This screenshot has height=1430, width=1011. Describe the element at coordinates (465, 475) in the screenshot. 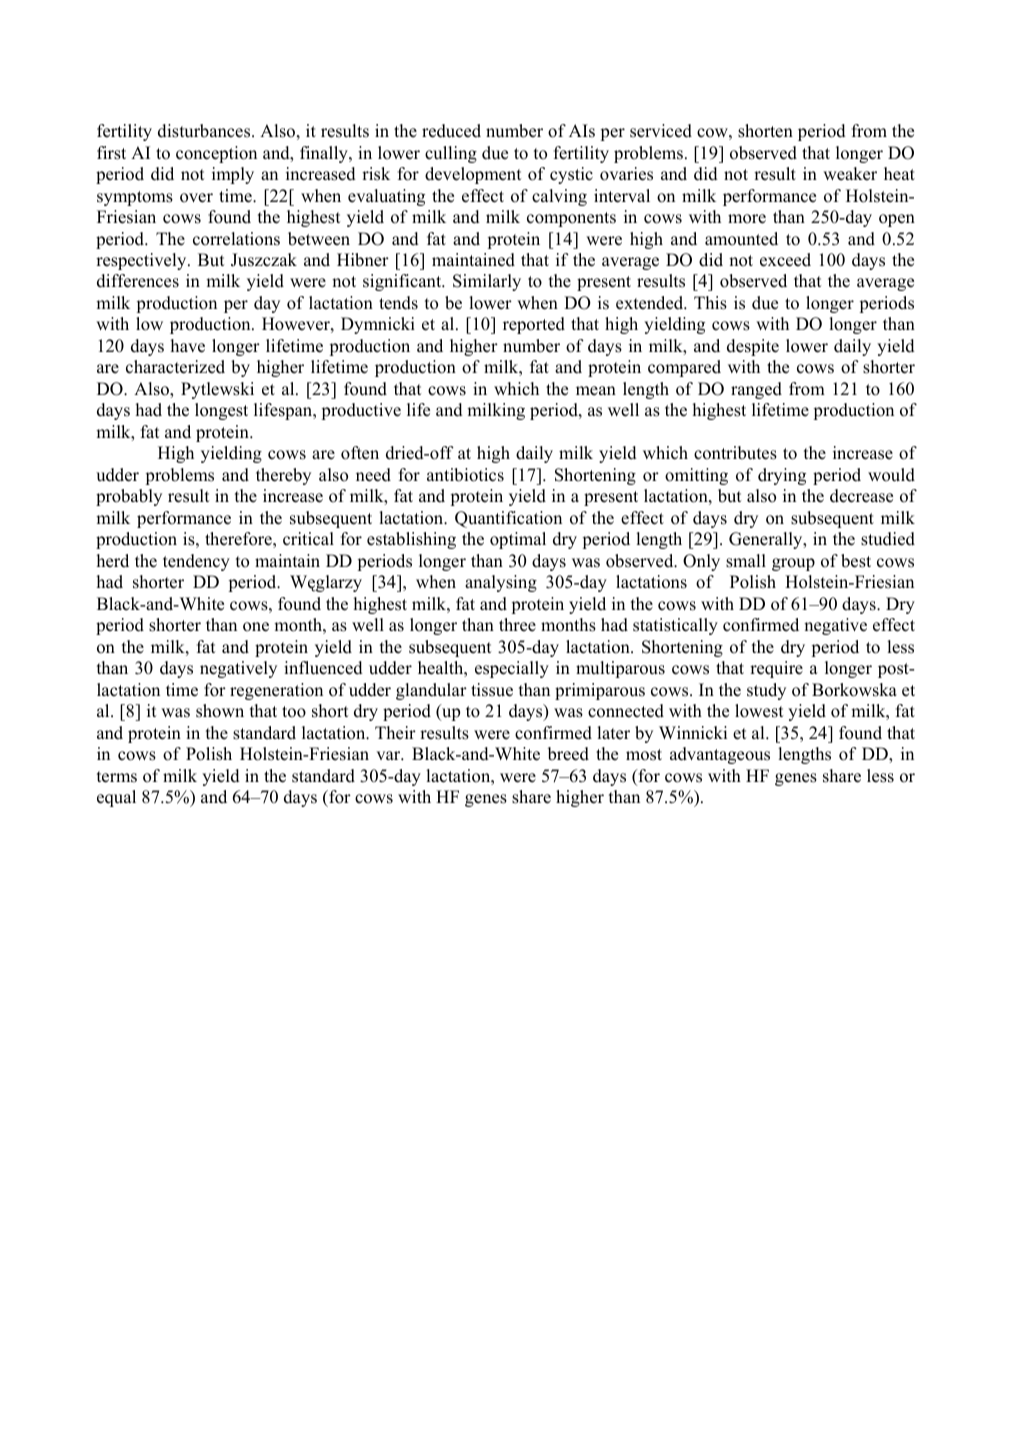

I see `antibiotics` at that location.
